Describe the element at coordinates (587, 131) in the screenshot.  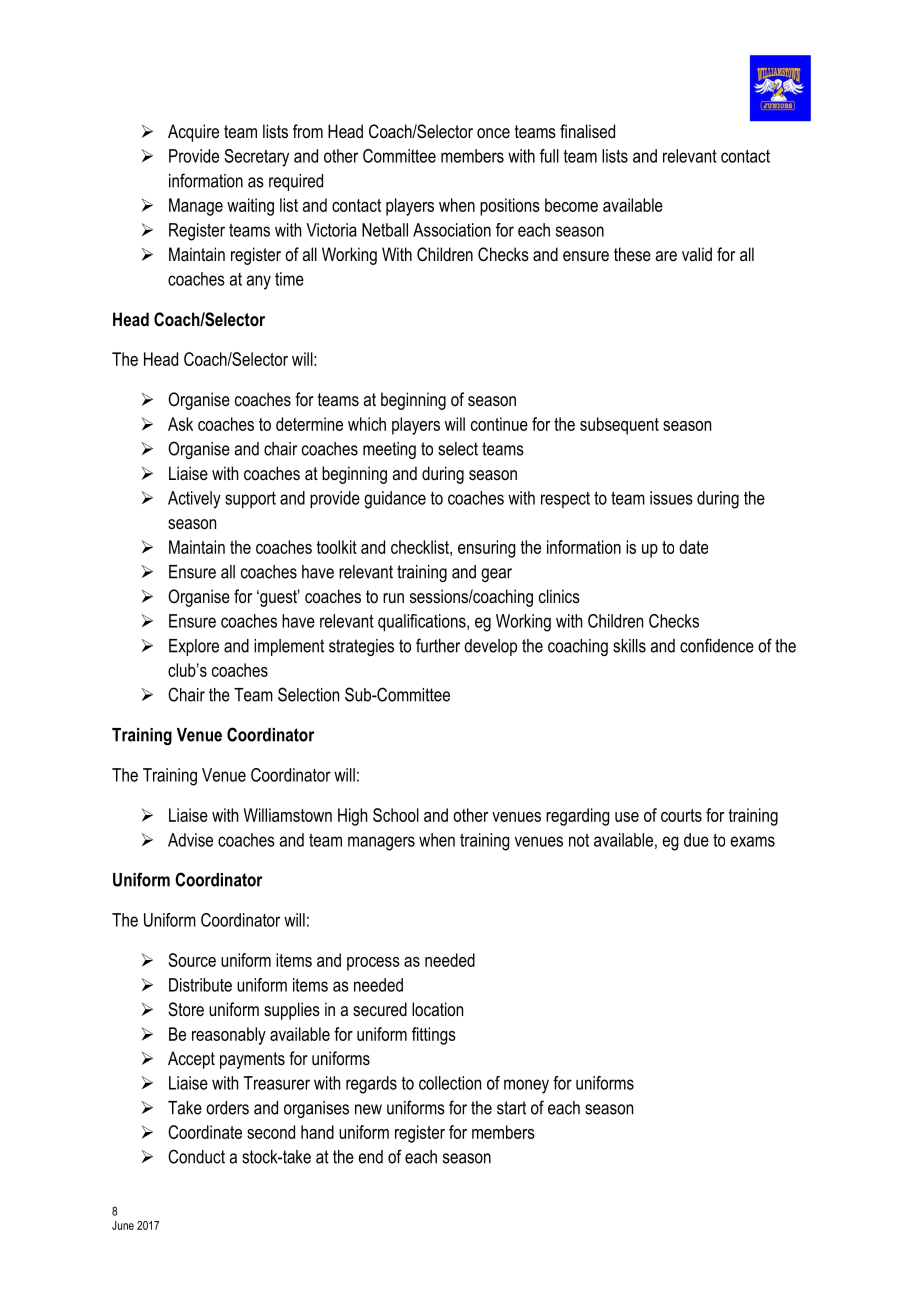
I see `finalised` at that location.
